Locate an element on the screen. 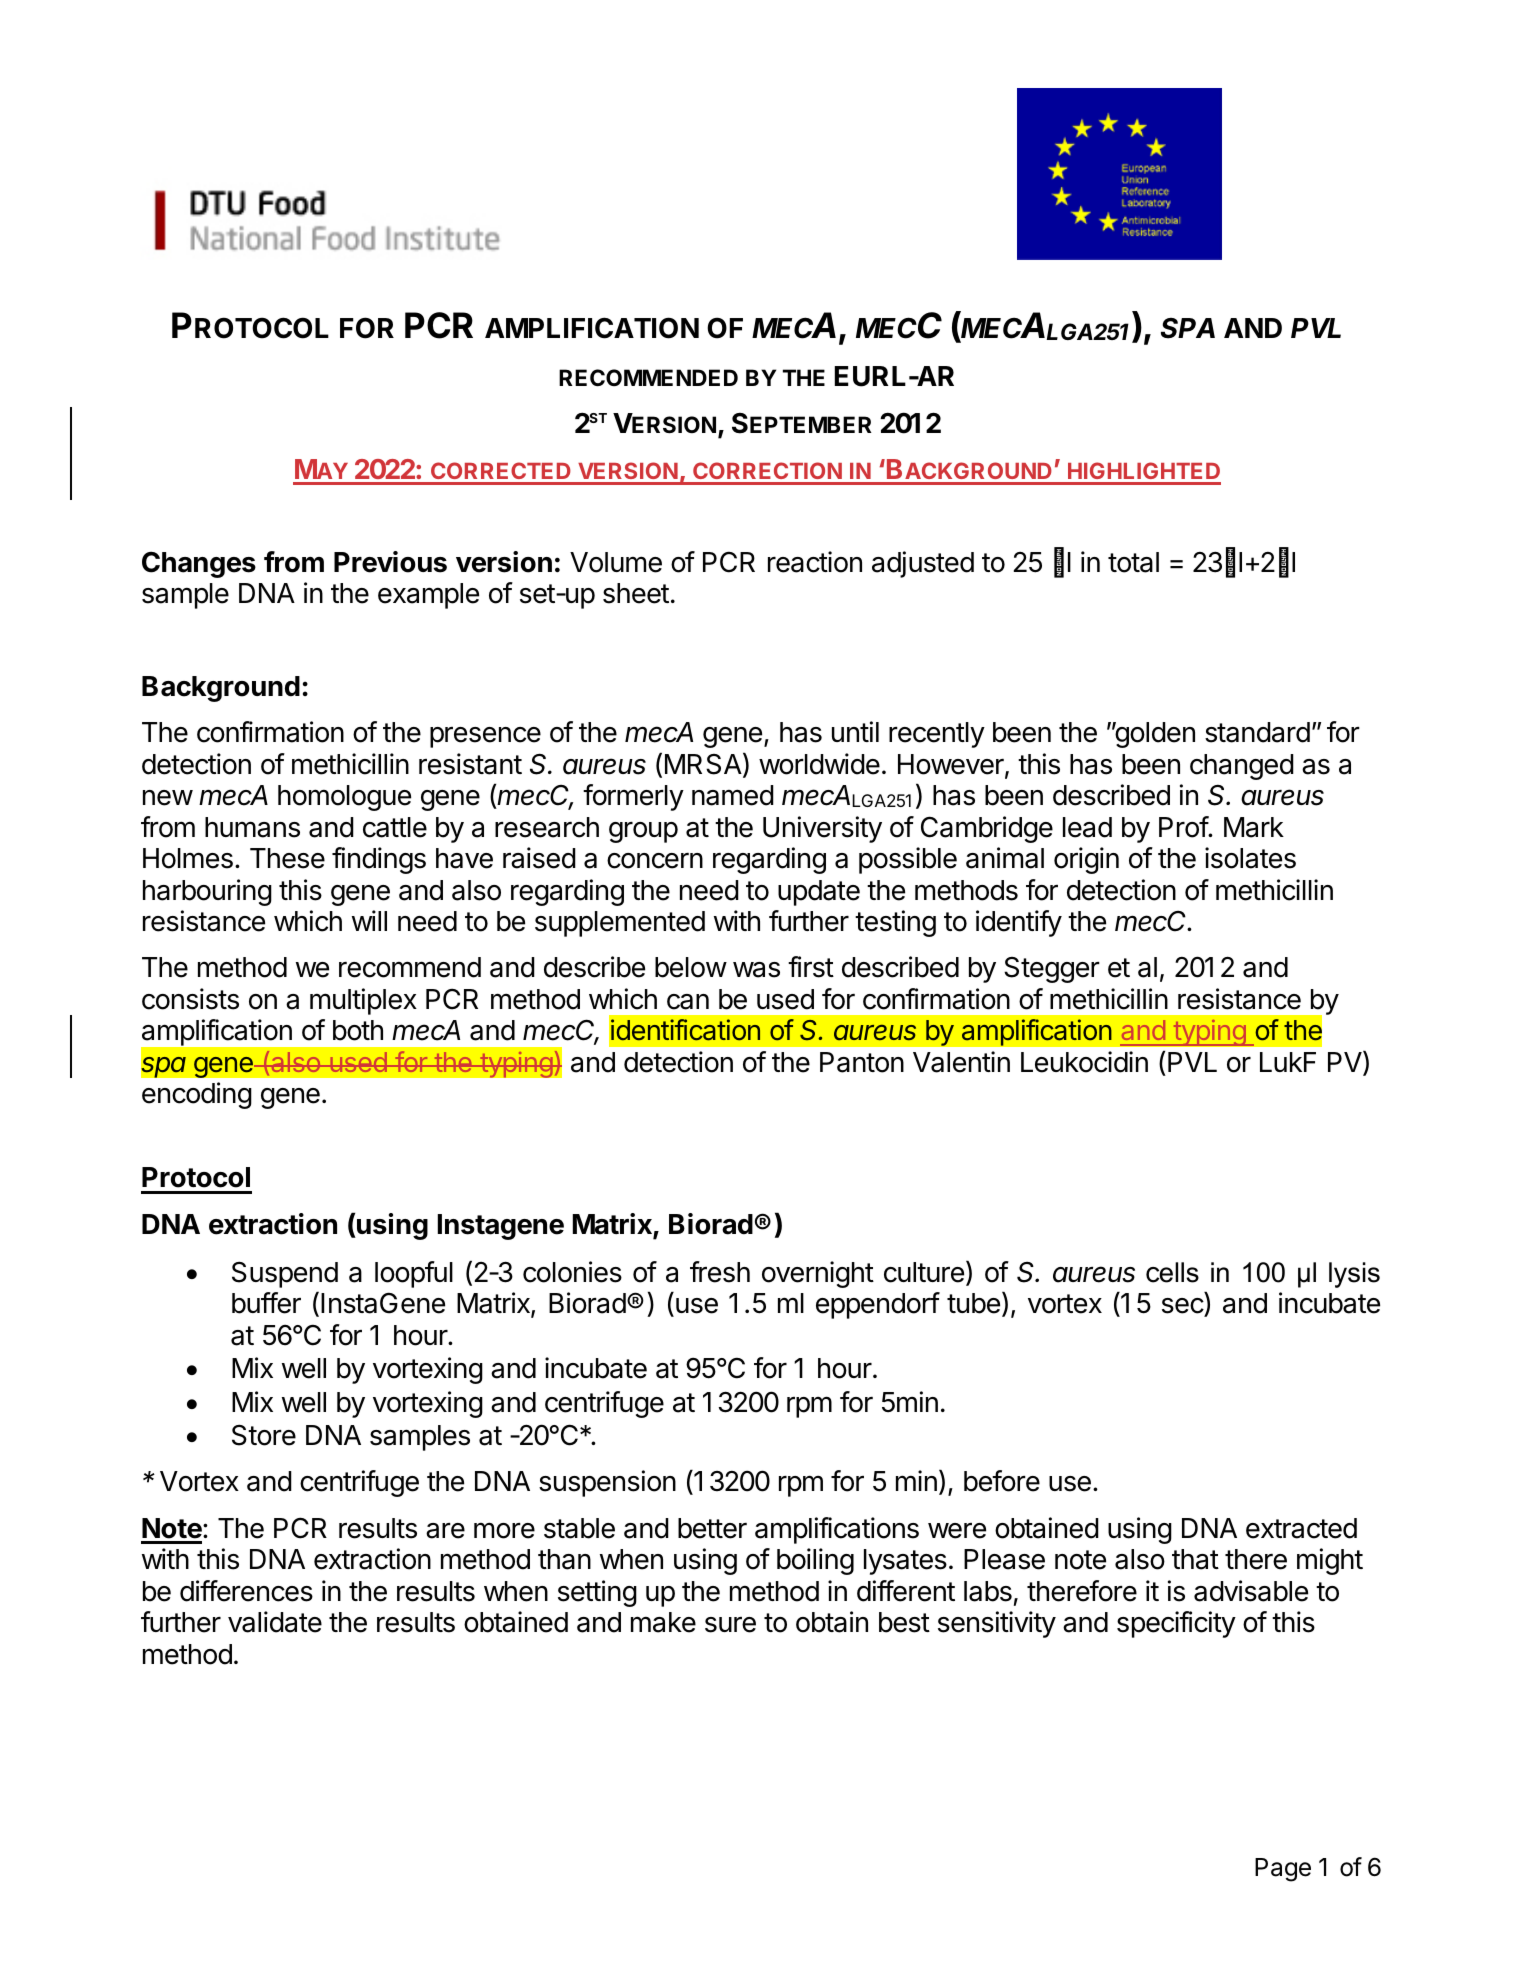 The width and height of the screenshot is (1522, 1970). sec is located at coordinates (1183, 1307).
